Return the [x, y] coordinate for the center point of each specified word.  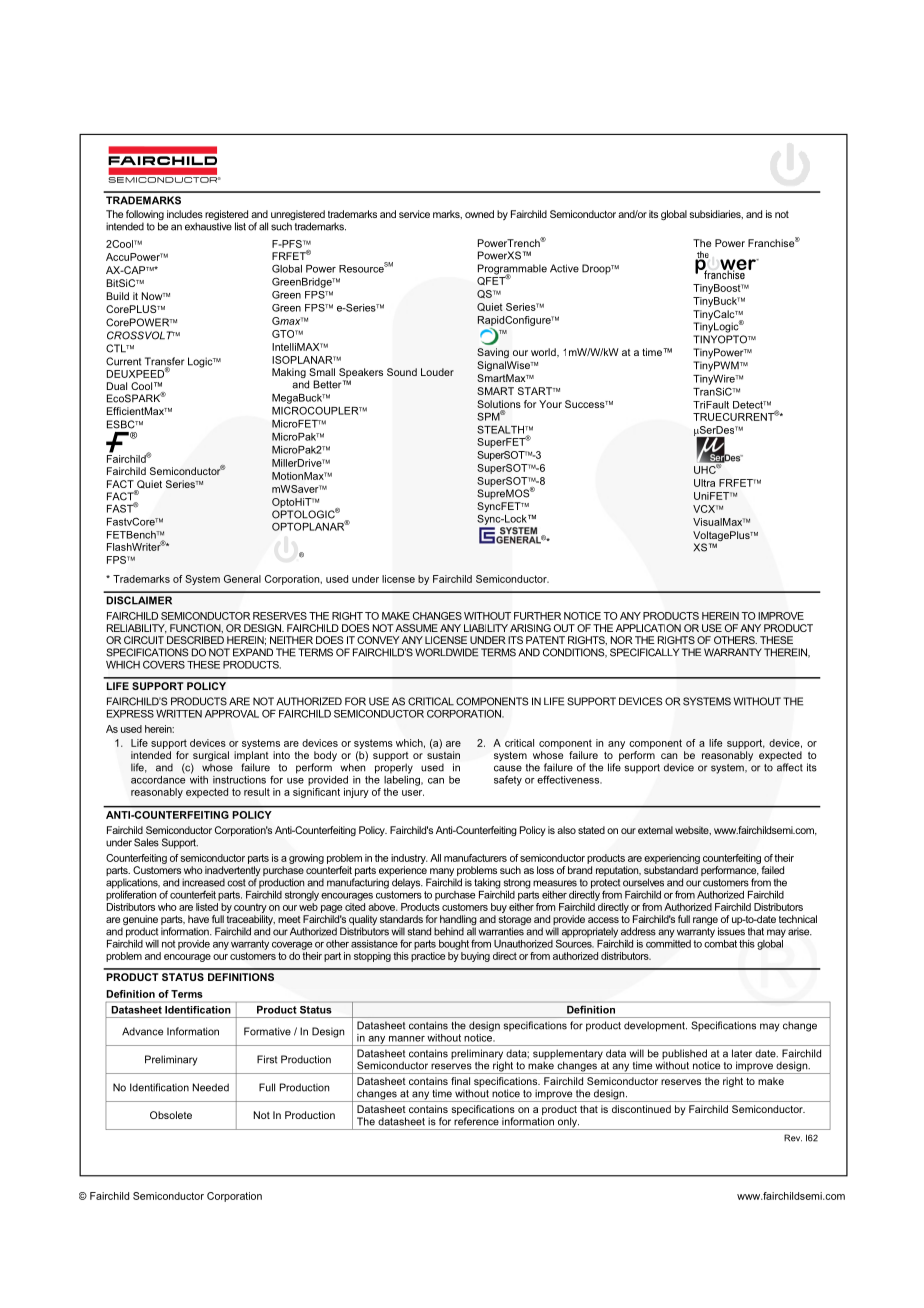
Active [564, 268]
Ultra [704, 483]
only [567, 1123]
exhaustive [208, 226]
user [413, 793]
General [242, 579]
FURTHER [537, 616]
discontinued [641, 1109]
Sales [146, 842]
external [655, 830]
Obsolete [171, 1115]
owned [479, 214]
